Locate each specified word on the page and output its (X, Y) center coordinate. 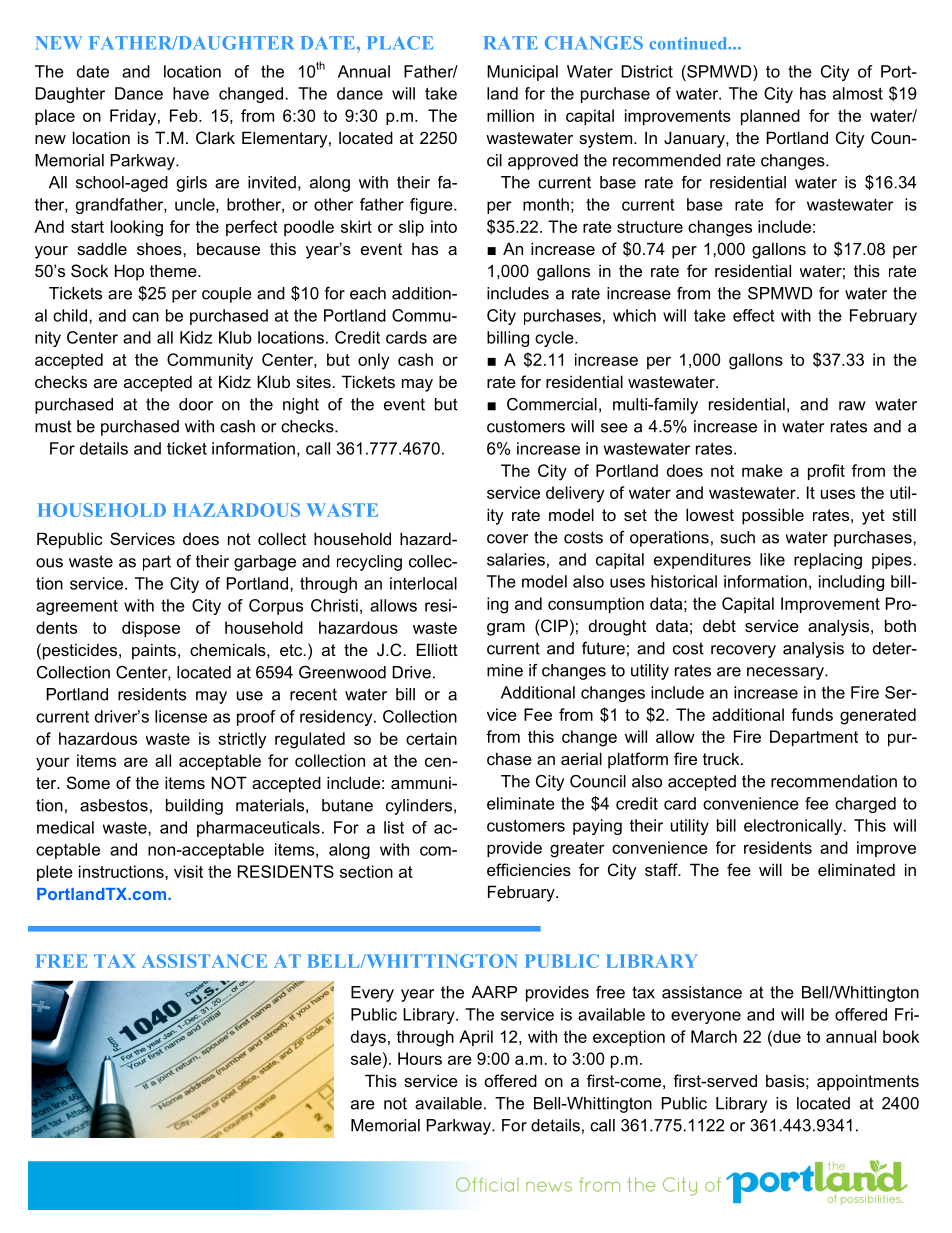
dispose (151, 629)
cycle (555, 339)
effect (753, 315)
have (191, 93)
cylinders (419, 807)
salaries (516, 559)
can (145, 317)
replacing (828, 561)
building (194, 807)
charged (865, 805)
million (510, 115)
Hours (420, 1058)
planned (770, 117)
